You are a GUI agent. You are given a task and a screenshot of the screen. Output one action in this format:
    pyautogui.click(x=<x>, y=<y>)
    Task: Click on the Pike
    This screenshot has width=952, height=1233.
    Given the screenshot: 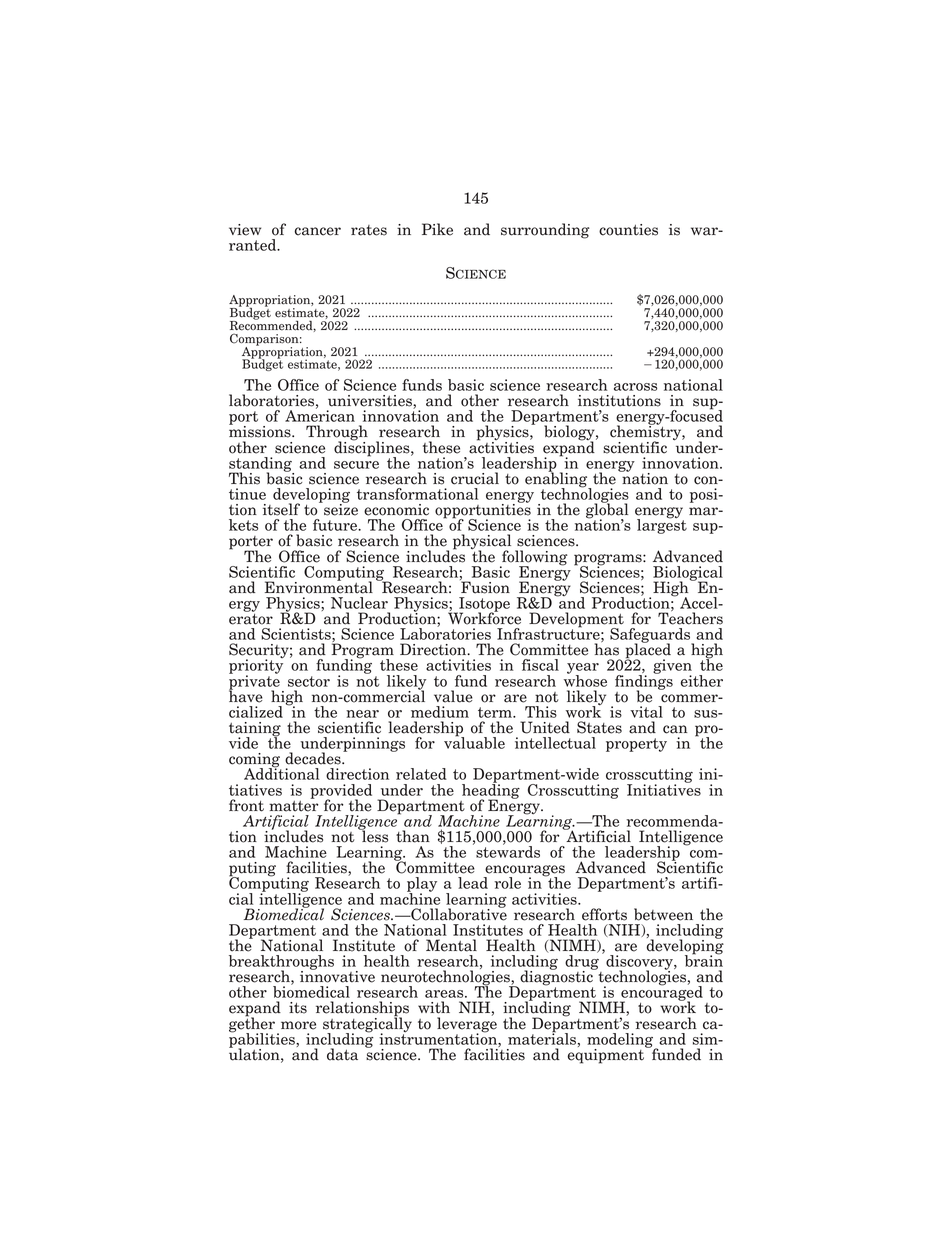 What is the action you would take?
    pyautogui.click(x=437, y=229)
